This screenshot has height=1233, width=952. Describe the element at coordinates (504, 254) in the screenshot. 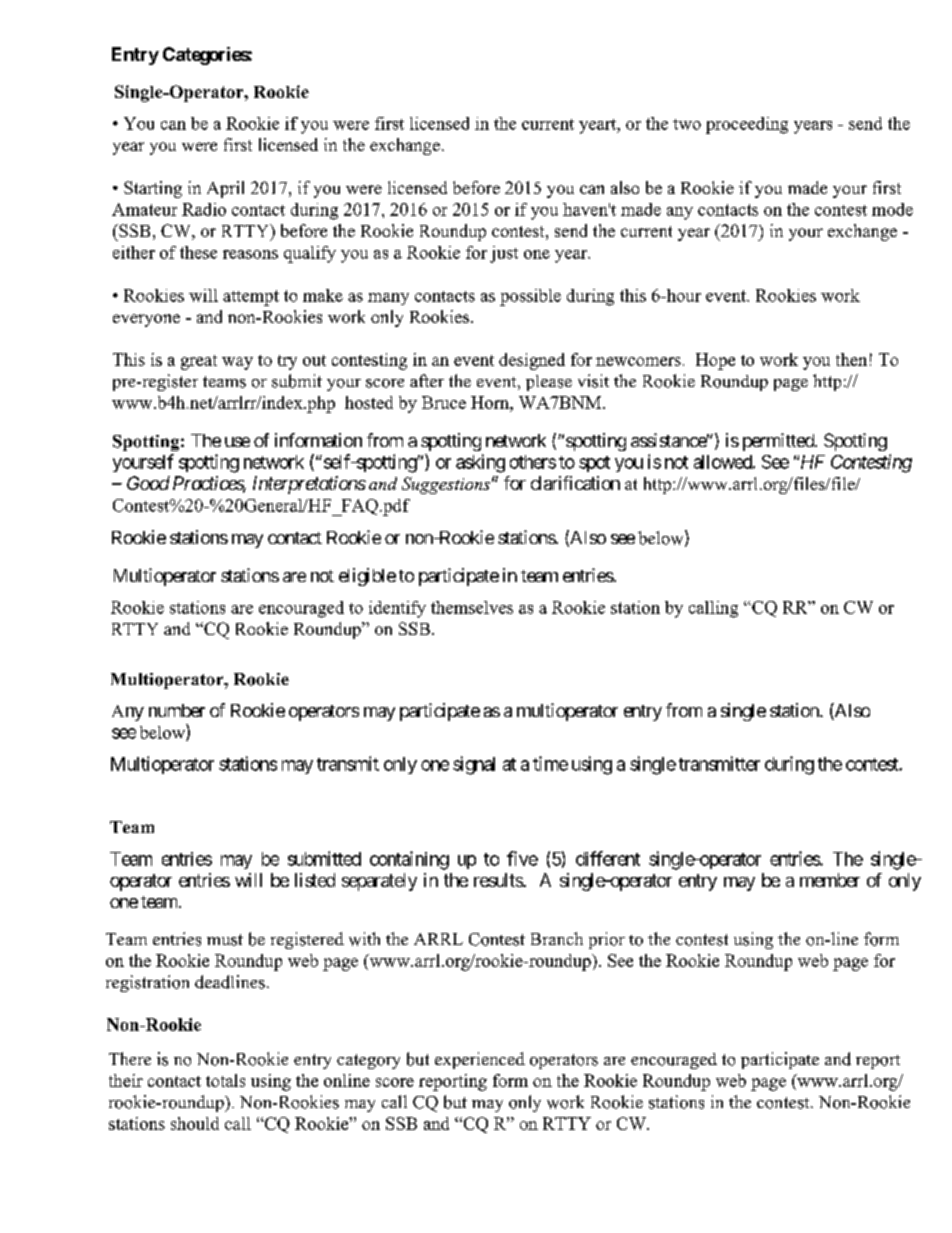

I see `just` at that location.
